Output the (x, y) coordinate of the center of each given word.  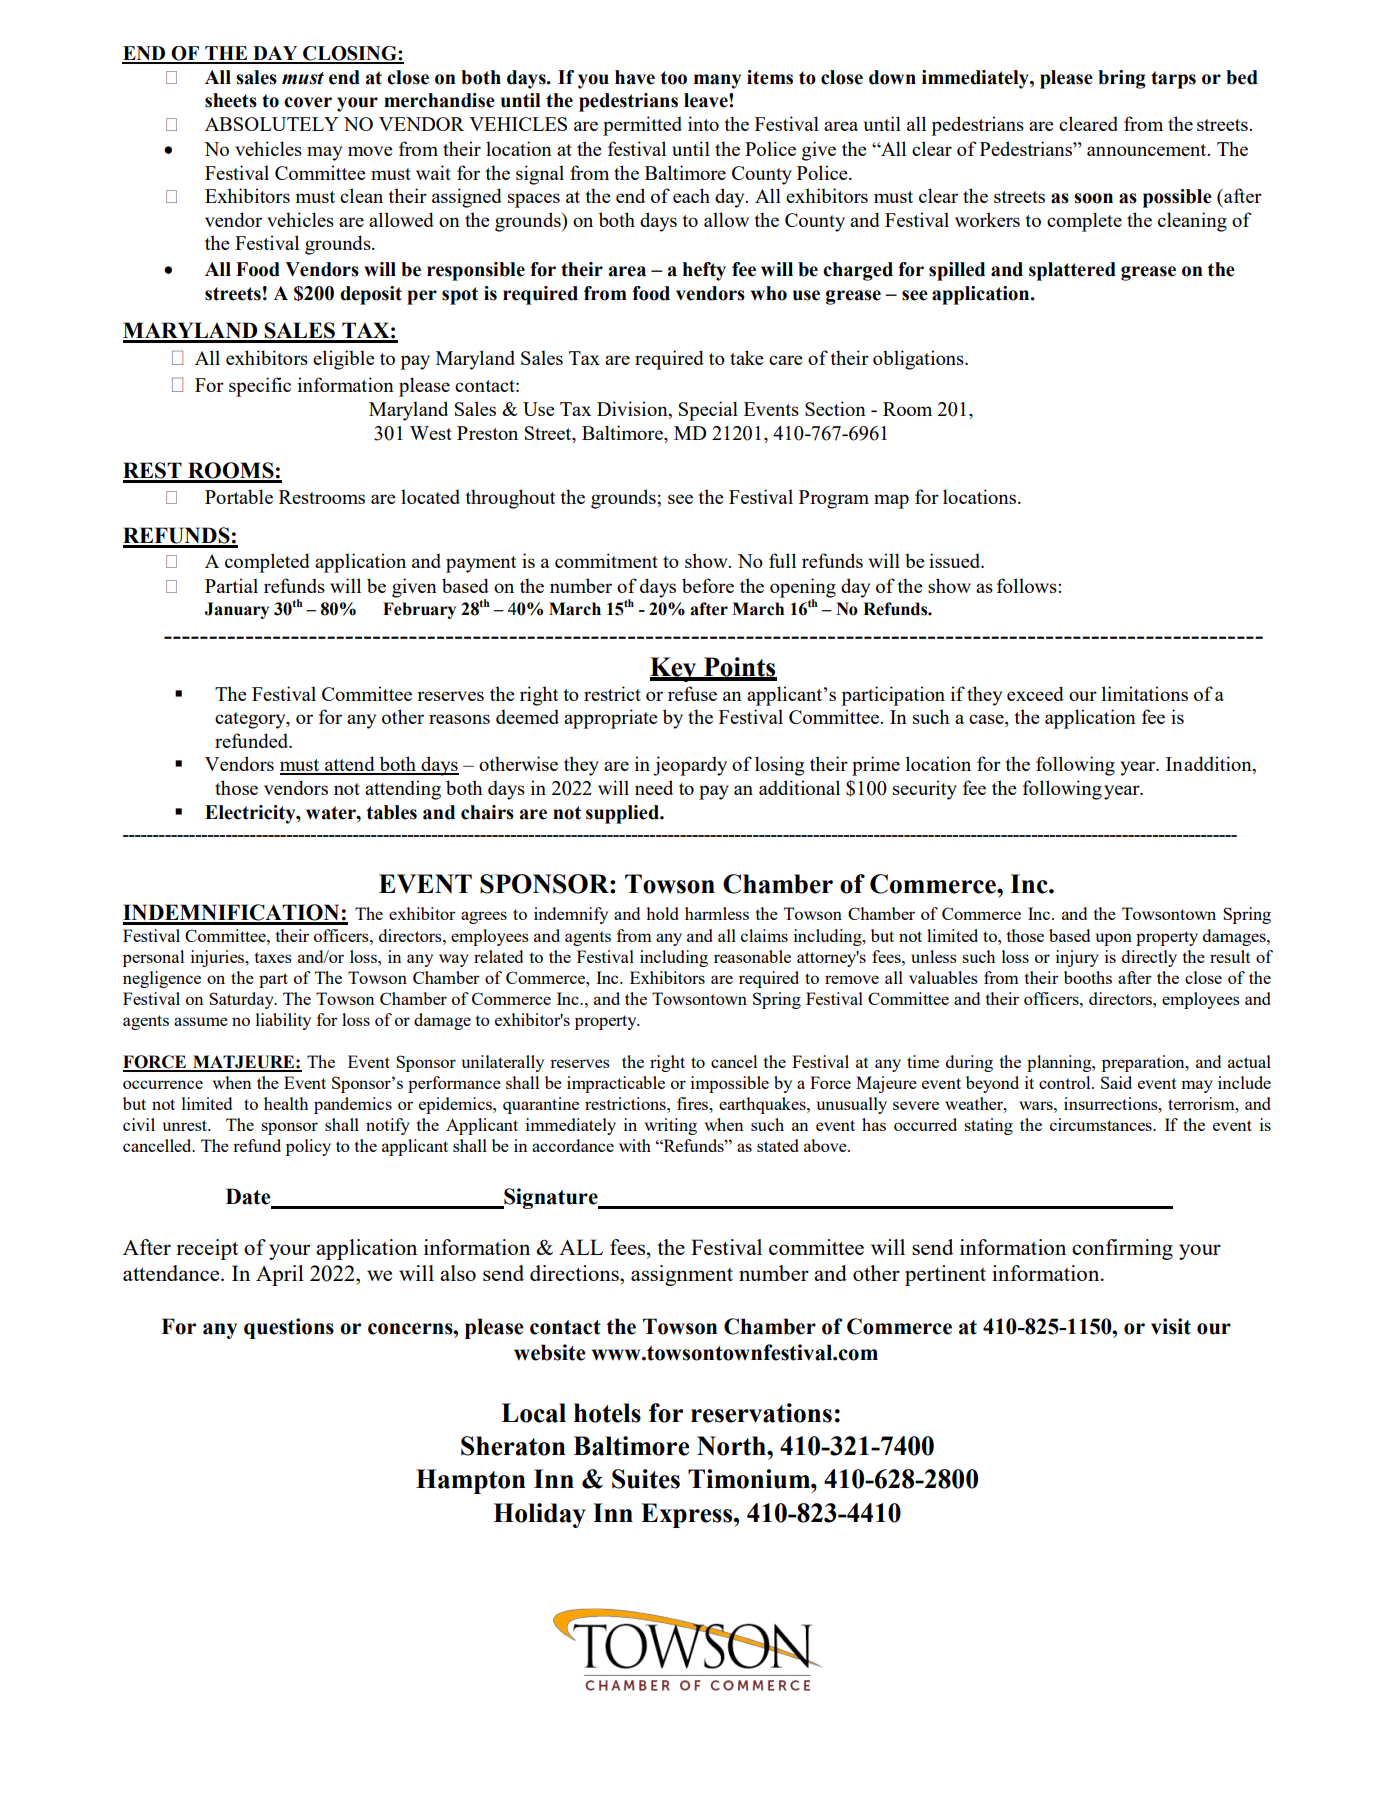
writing (671, 1126)
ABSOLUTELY (272, 124)
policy (308, 1147)
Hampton (471, 1481)
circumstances (1102, 1124)
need (654, 787)
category (251, 720)
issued (956, 560)
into (703, 123)
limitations (1145, 693)
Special (708, 411)
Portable (239, 496)
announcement (1148, 150)
